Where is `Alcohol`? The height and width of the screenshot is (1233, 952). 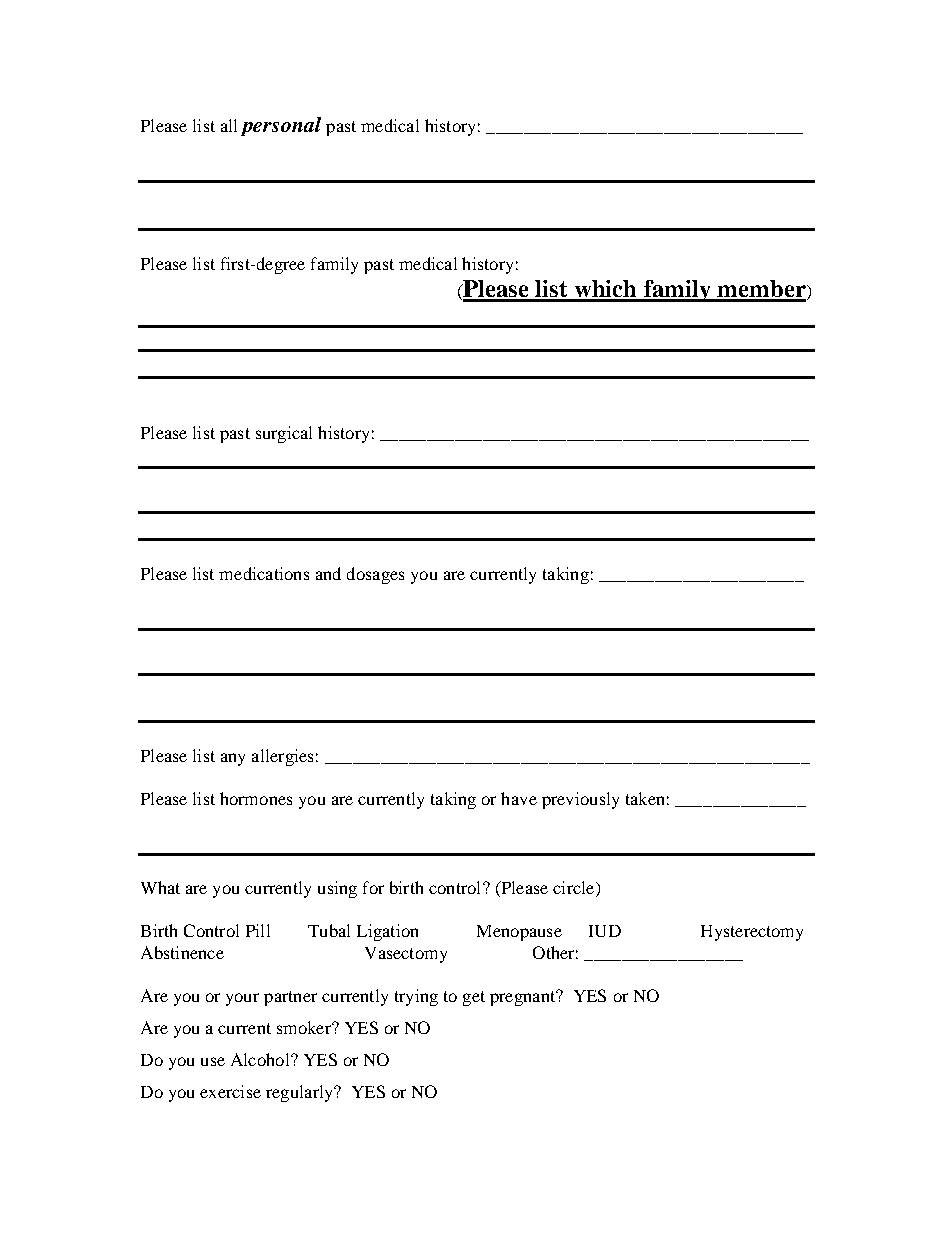
Alcohol is located at coordinates (261, 1059).
